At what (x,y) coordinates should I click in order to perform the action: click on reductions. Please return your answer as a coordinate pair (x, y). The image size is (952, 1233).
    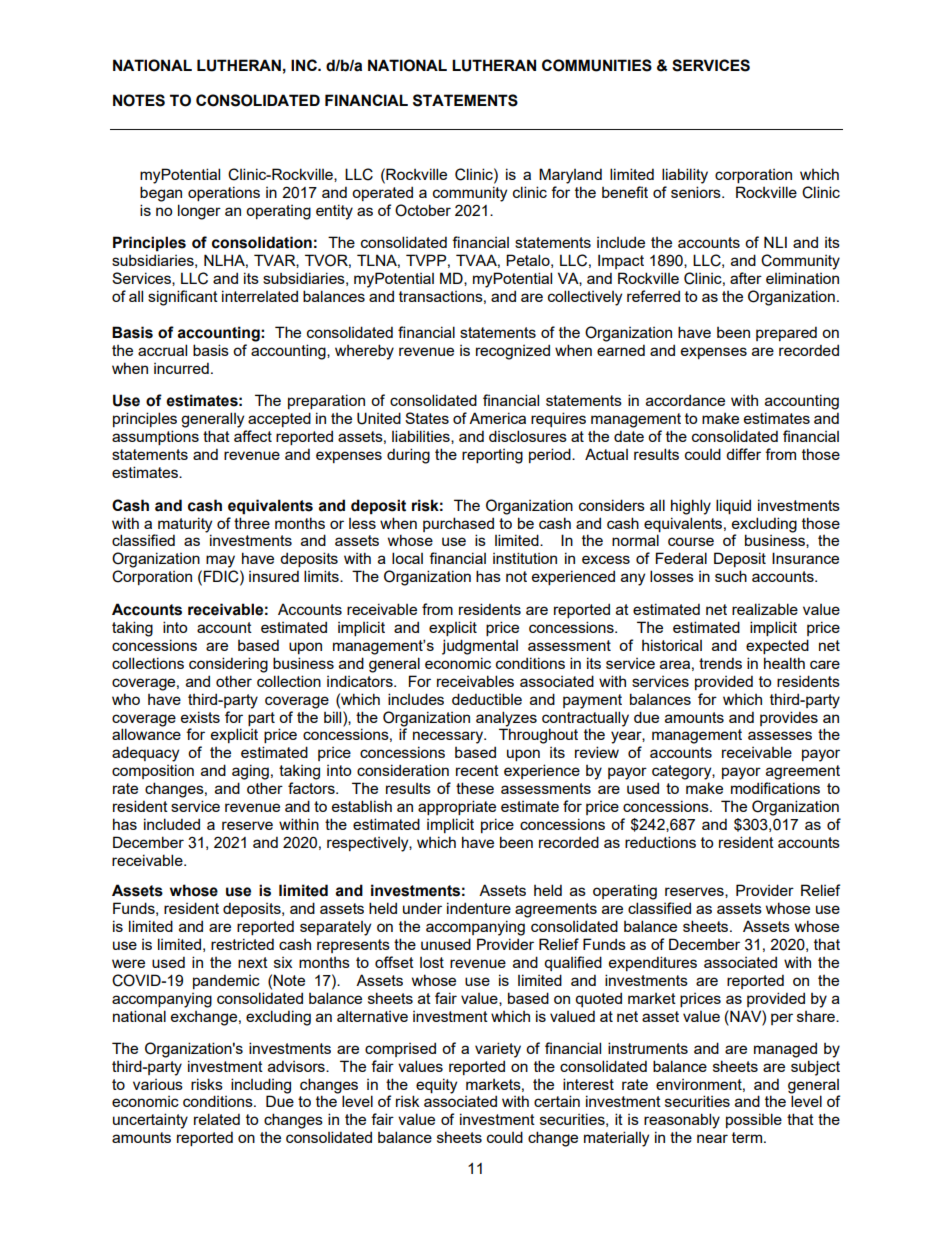
    Looking at the image, I should click on (660, 842).
